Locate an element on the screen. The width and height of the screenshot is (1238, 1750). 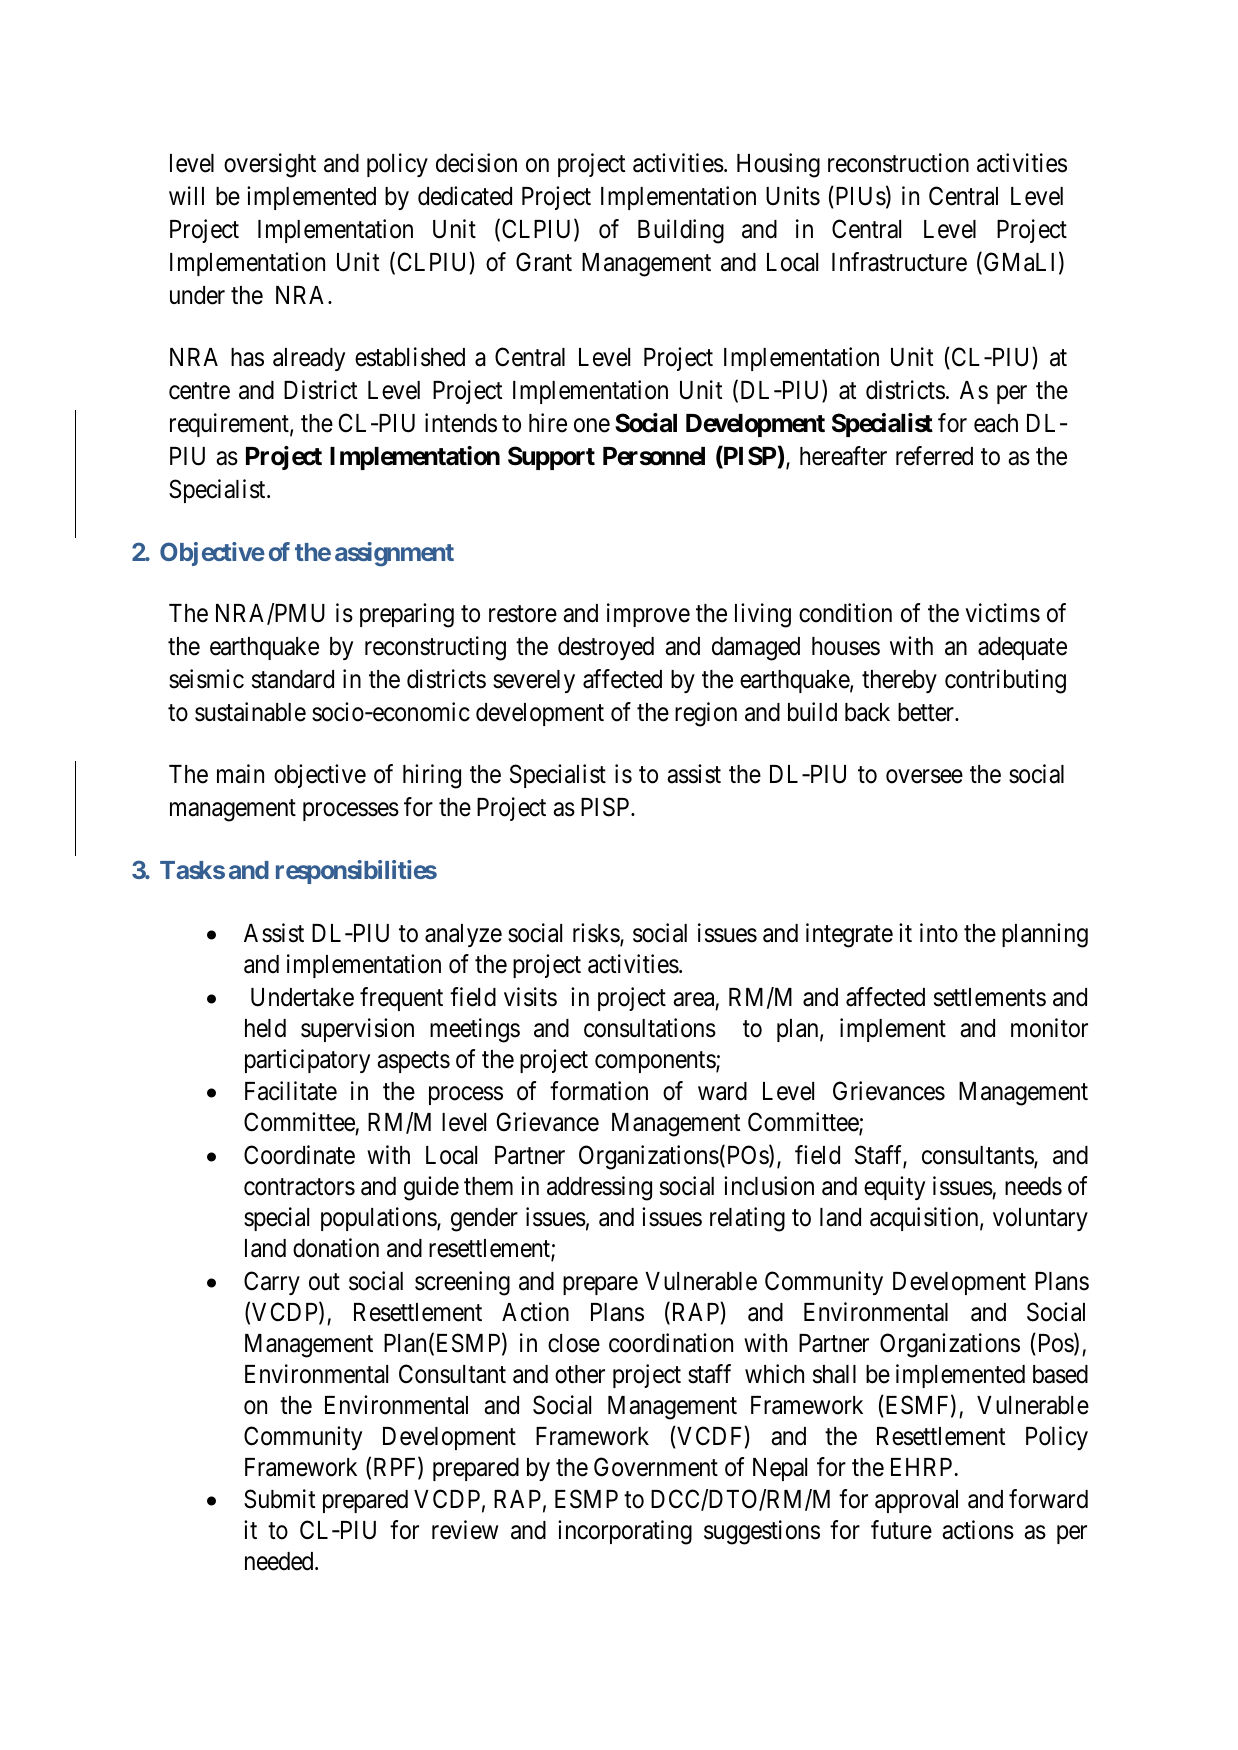
oversight is located at coordinates (270, 165).
